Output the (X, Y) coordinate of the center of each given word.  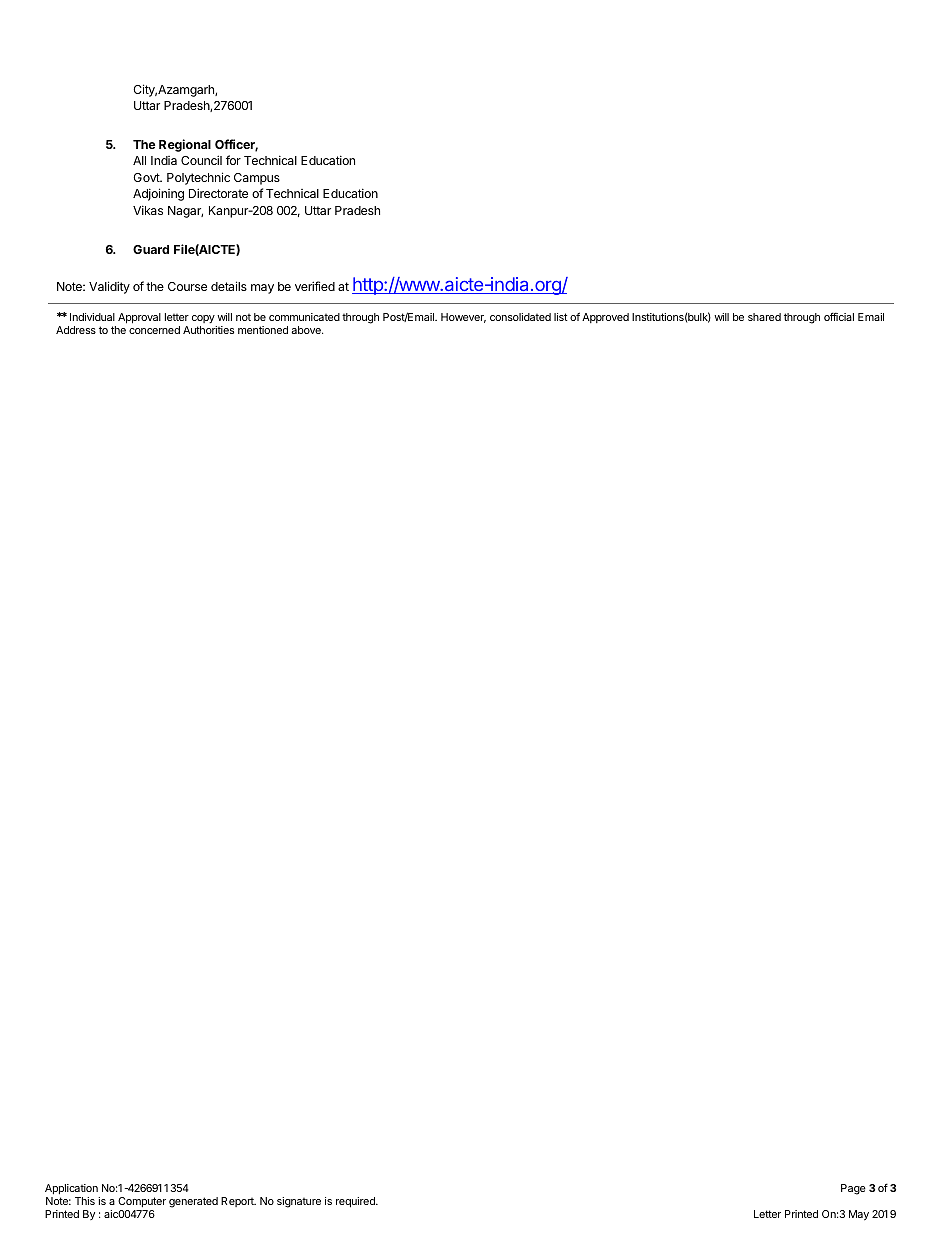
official (839, 316)
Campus (257, 179)
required (356, 1202)
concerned (154, 330)
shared (764, 317)
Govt (147, 177)
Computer (142, 1202)
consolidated (520, 317)
